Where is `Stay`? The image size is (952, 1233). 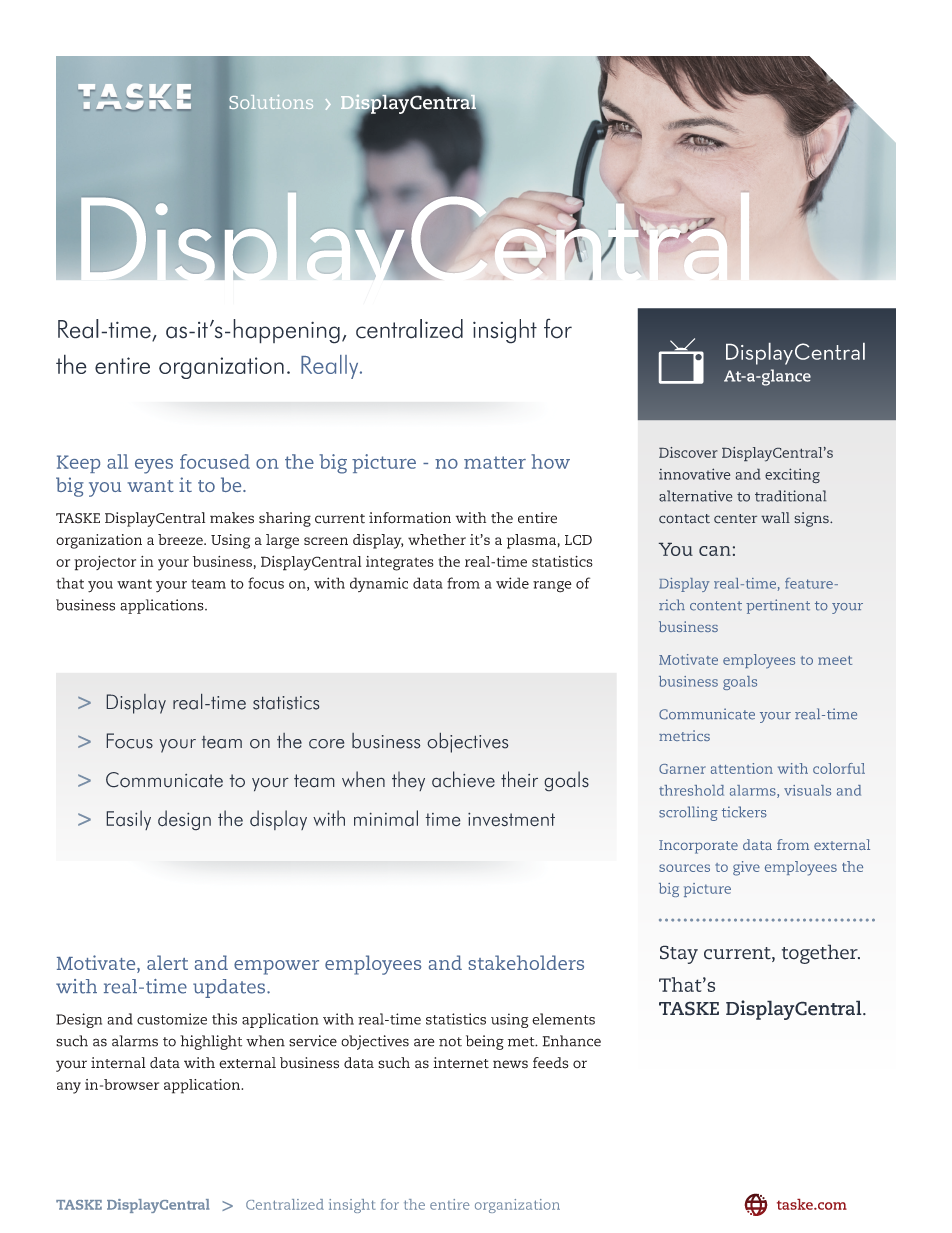 Stay is located at coordinates (679, 954).
